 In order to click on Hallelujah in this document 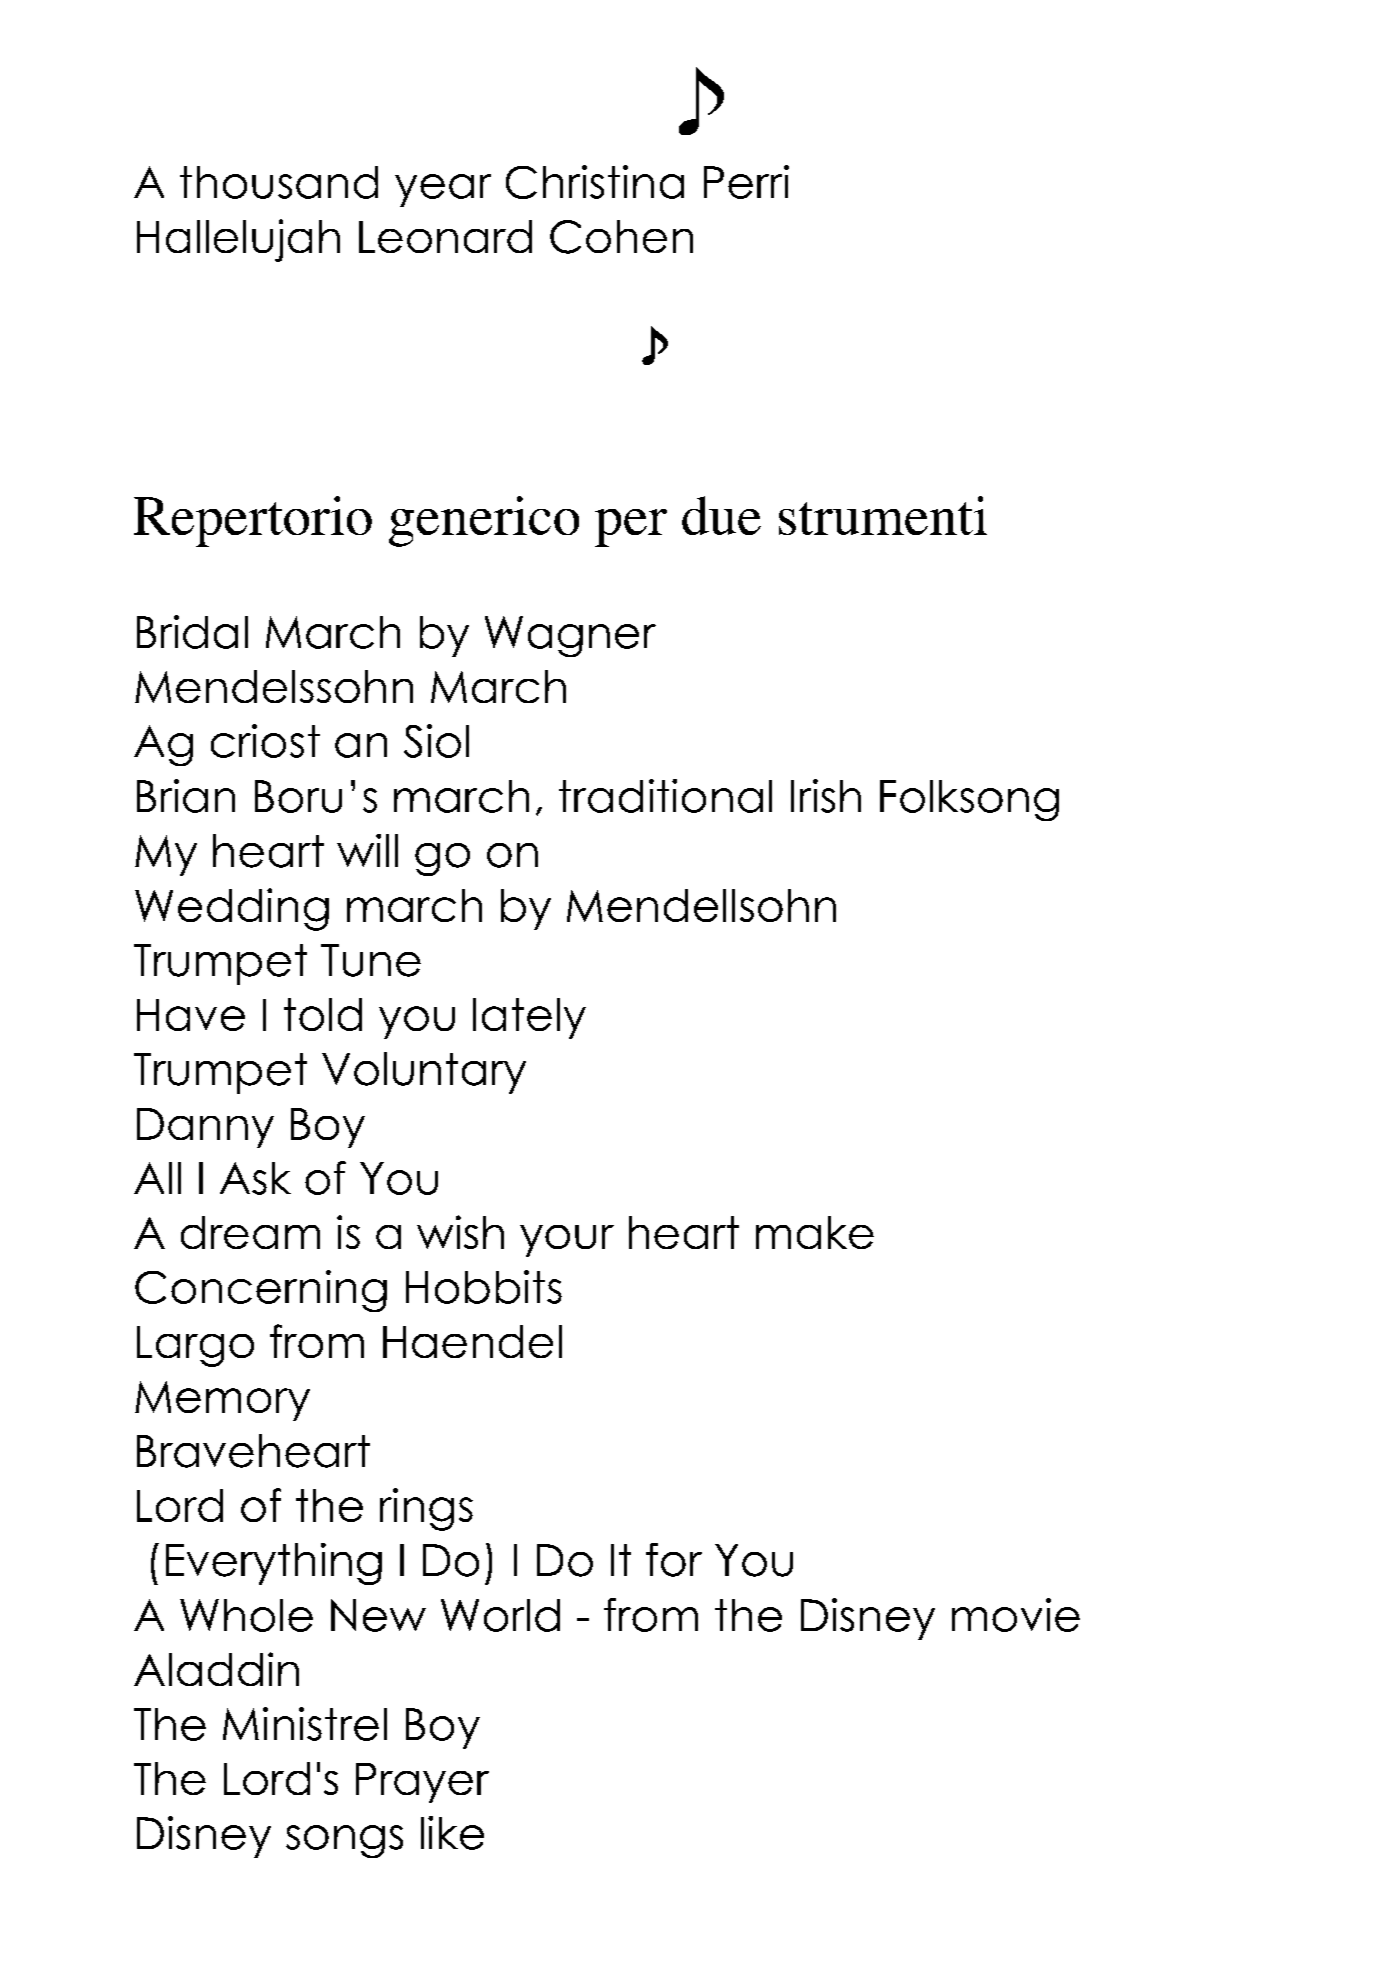, I will do `click(238, 240)`.
